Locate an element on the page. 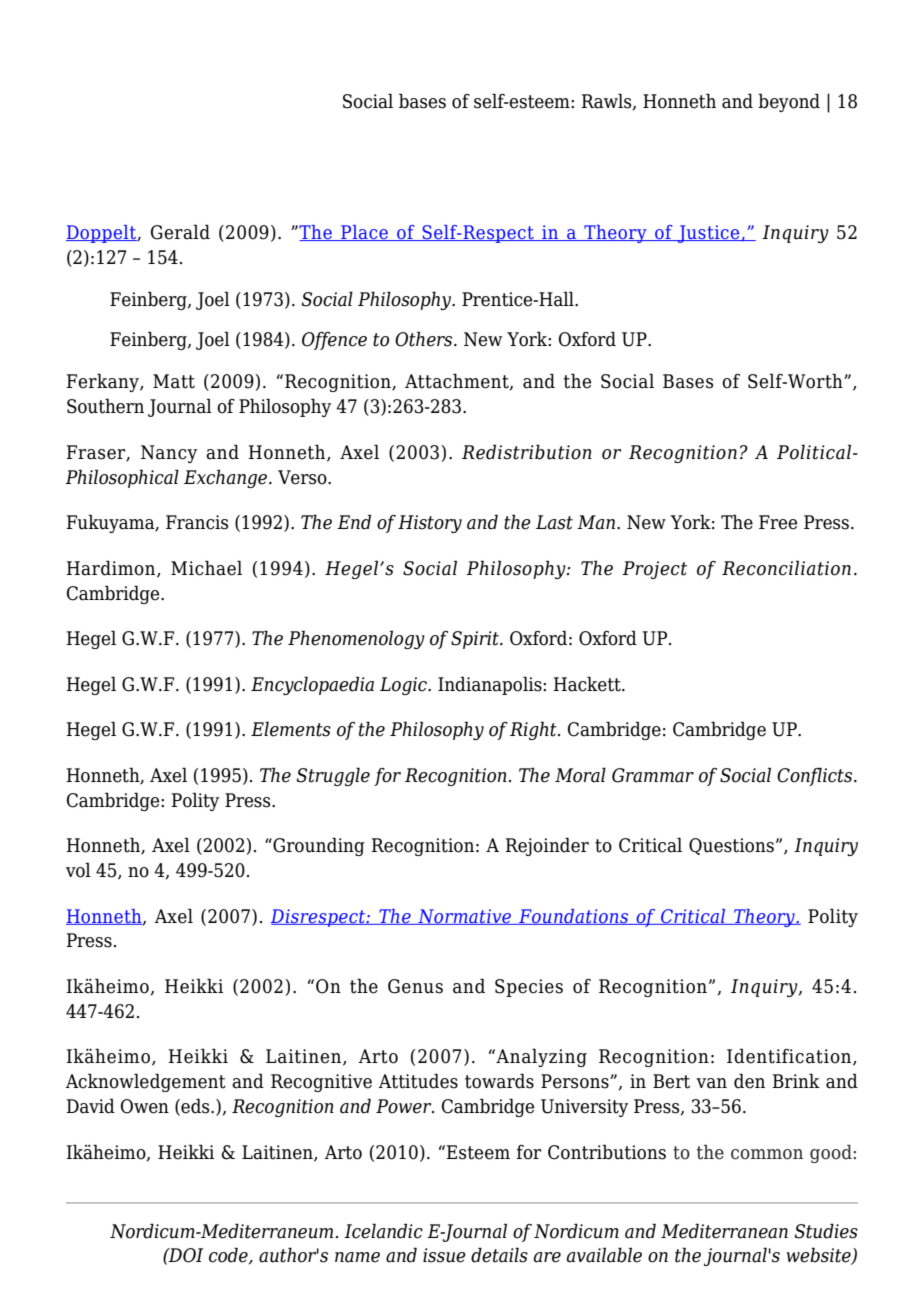 Image resolution: width=924 pixels, height=1308 pixels. Conflicts is located at coordinates (816, 776).
